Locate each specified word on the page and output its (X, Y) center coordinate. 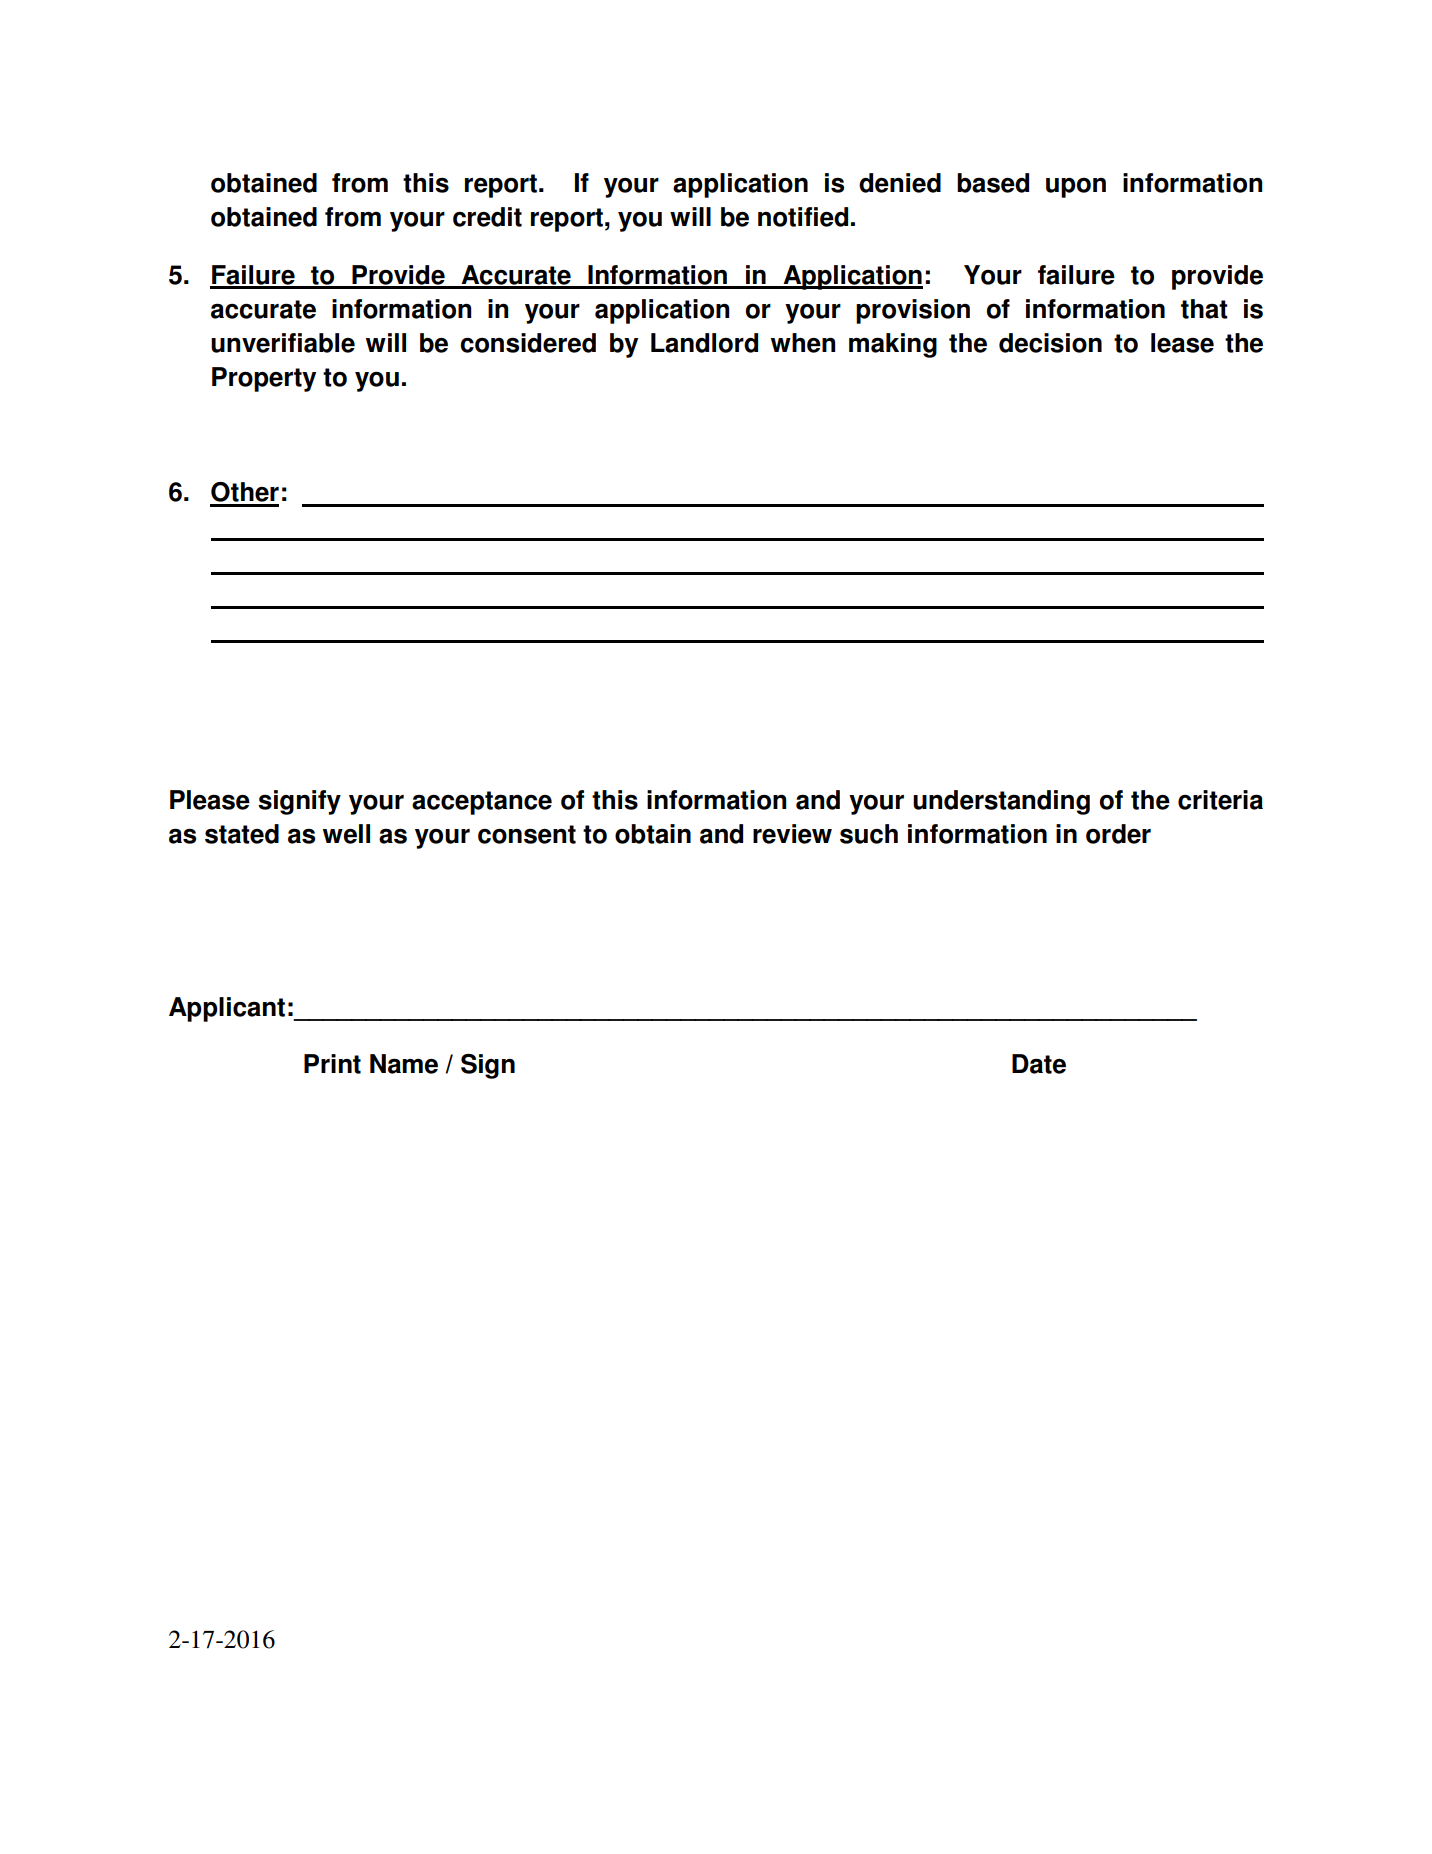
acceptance (482, 803)
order (1118, 834)
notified (803, 217)
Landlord (704, 343)
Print (332, 1064)
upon (1076, 188)
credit (487, 217)
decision (1050, 343)
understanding (1001, 802)
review (792, 834)
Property (264, 379)
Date (1039, 1064)
